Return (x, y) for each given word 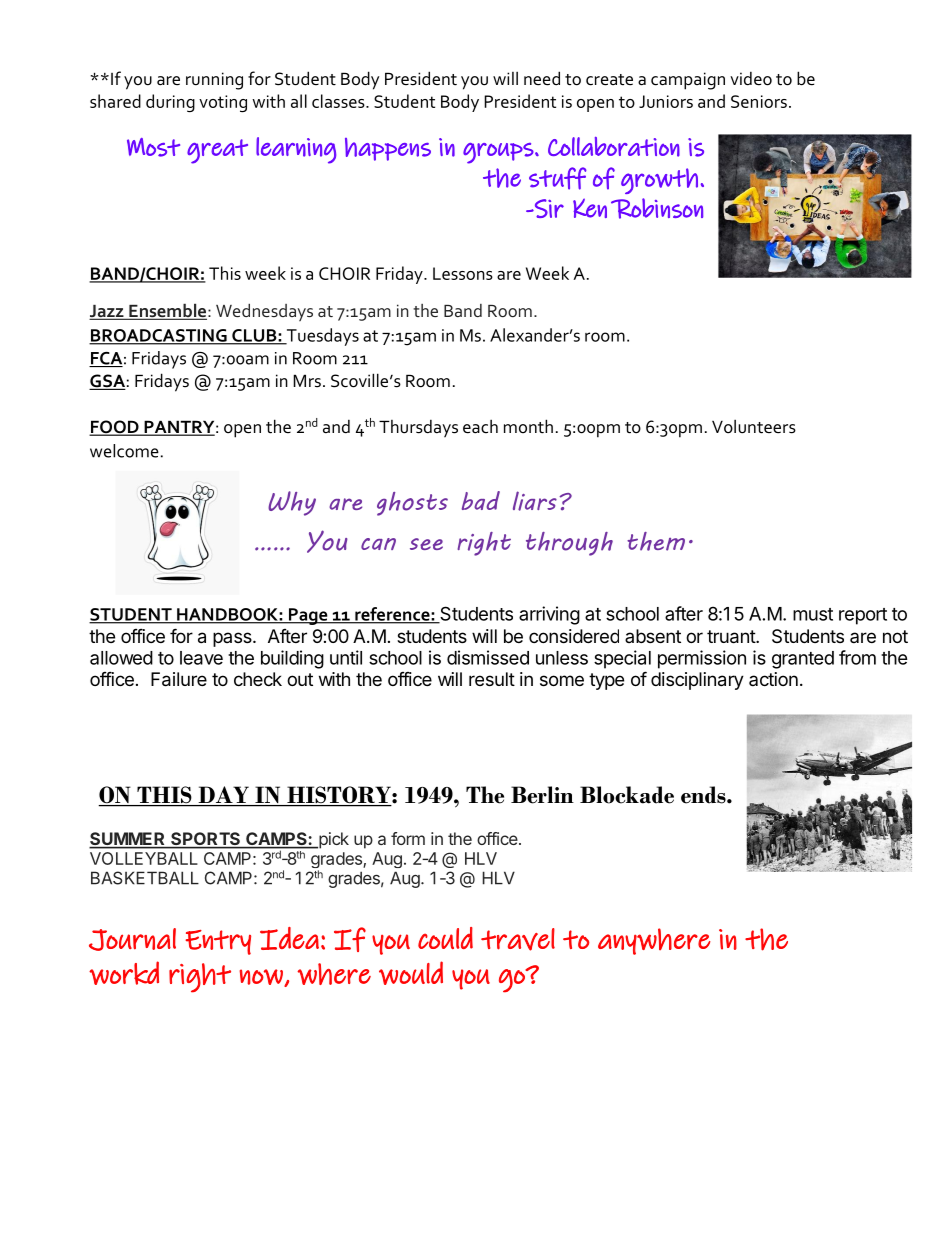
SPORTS (205, 840)
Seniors (759, 101)
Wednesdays (264, 312)
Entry (218, 942)
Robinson (657, 208)
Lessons (463, 273)
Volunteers (754, 426)
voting (223, 104)
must (813, 614)
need (542, 78)
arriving (549, 615)
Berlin (542, 795)
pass (233, 639)
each (480, 426)
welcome (124, 451)
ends (704, 795)
